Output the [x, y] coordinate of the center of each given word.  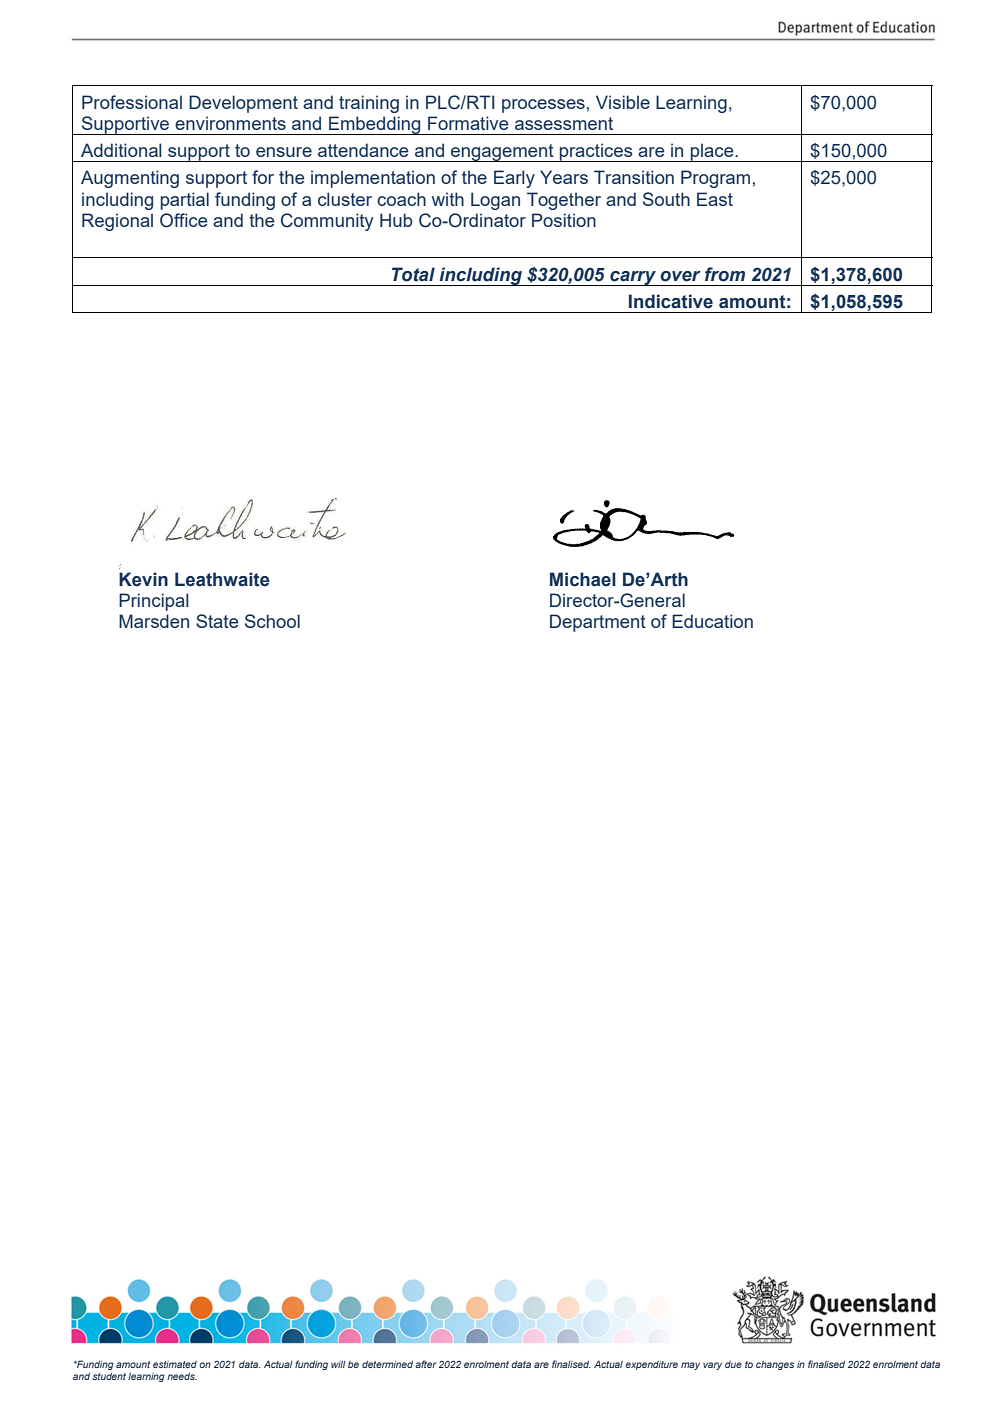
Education [712, 621]
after [426, 1364]
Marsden [154, 621]
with [448, 199]
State [217, 621]
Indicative [671, 301]
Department [598, 623]
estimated [175, 1364]
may [690, 1366]
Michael [583, 579]
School [272, 621]
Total [413, 274]
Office [184, 220]
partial [185, 201]
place [712, 152]
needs [182, 1376]
